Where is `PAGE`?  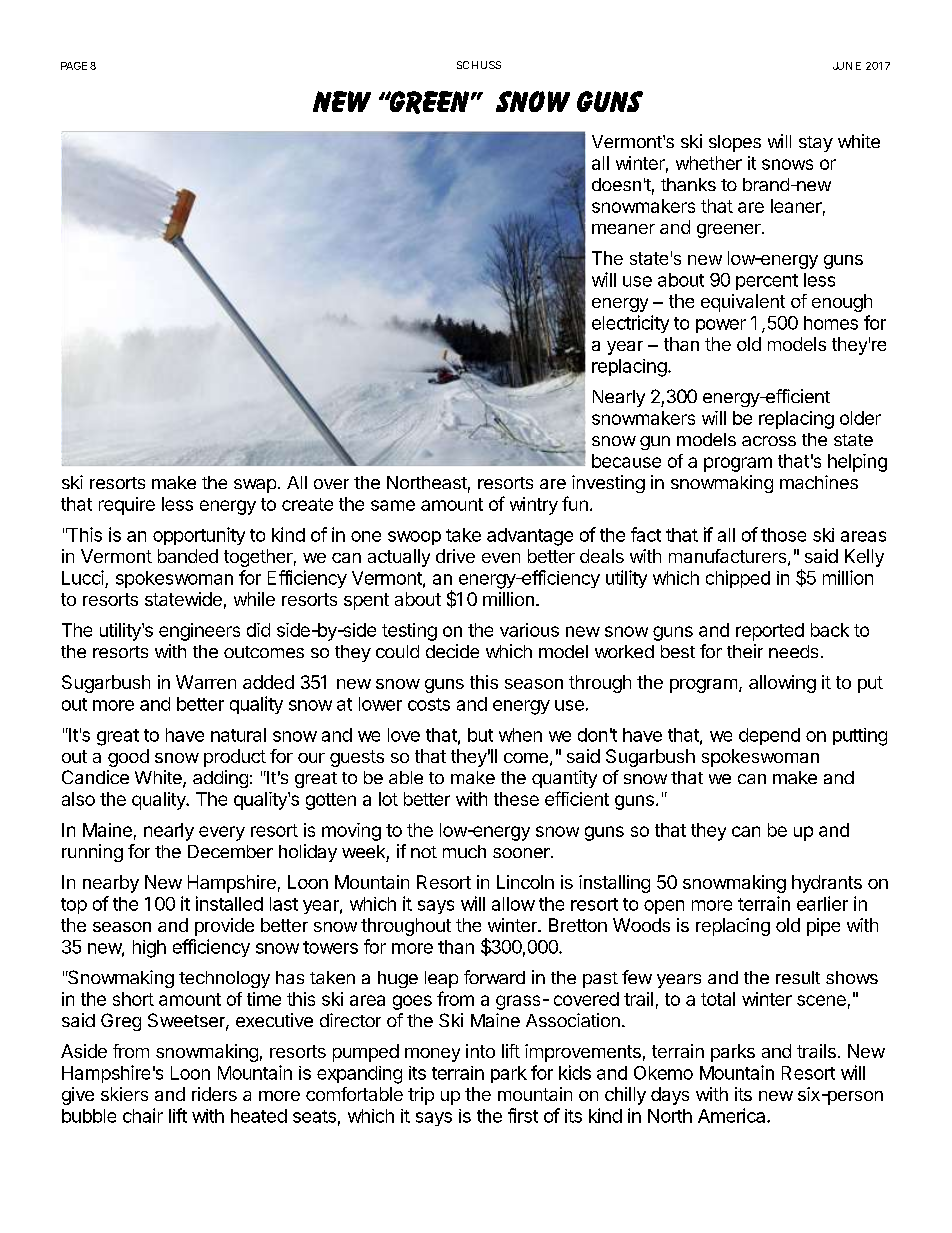
PAGE is located at coordinates (74, 66).
